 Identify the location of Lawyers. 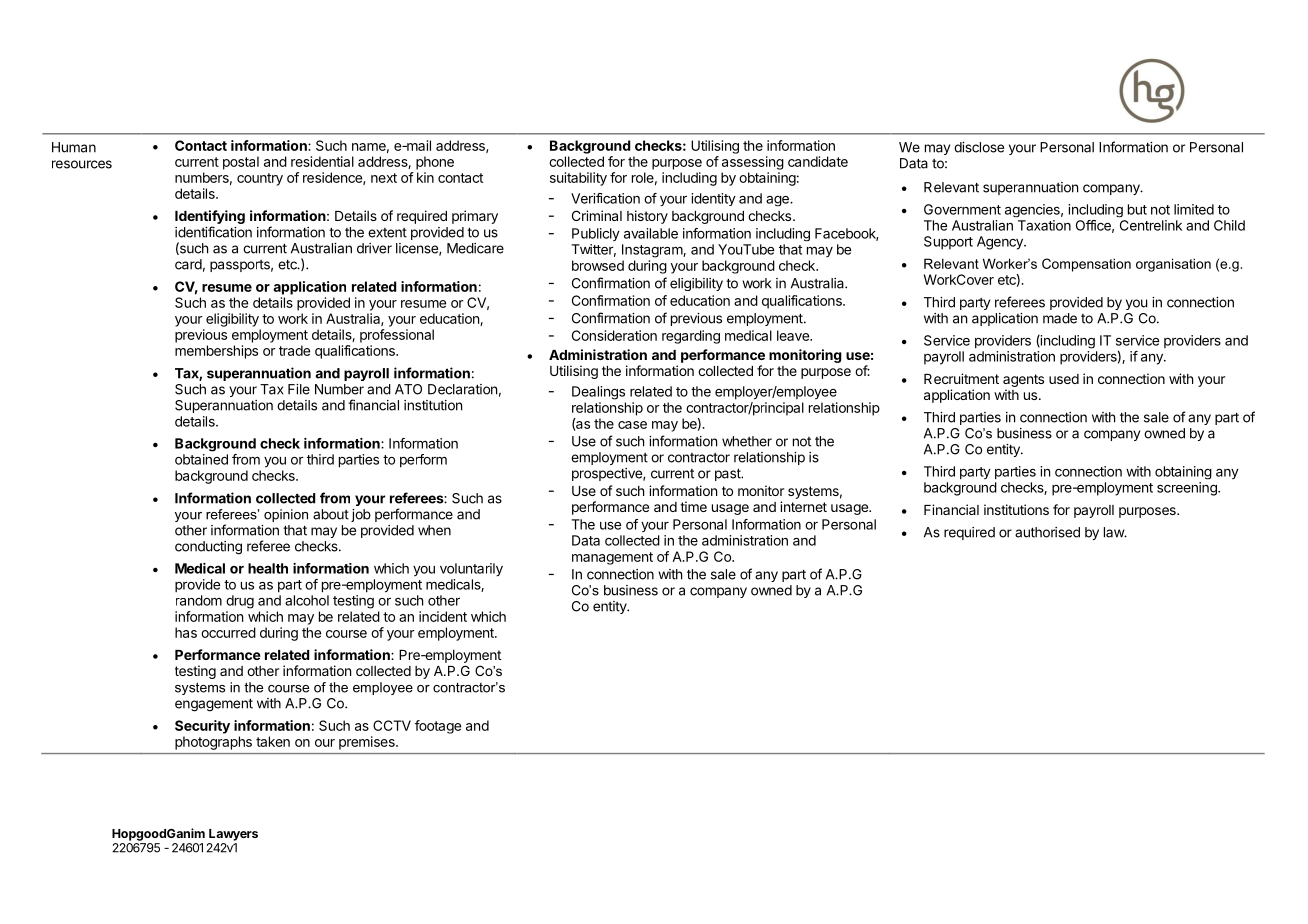
(233, 835).
